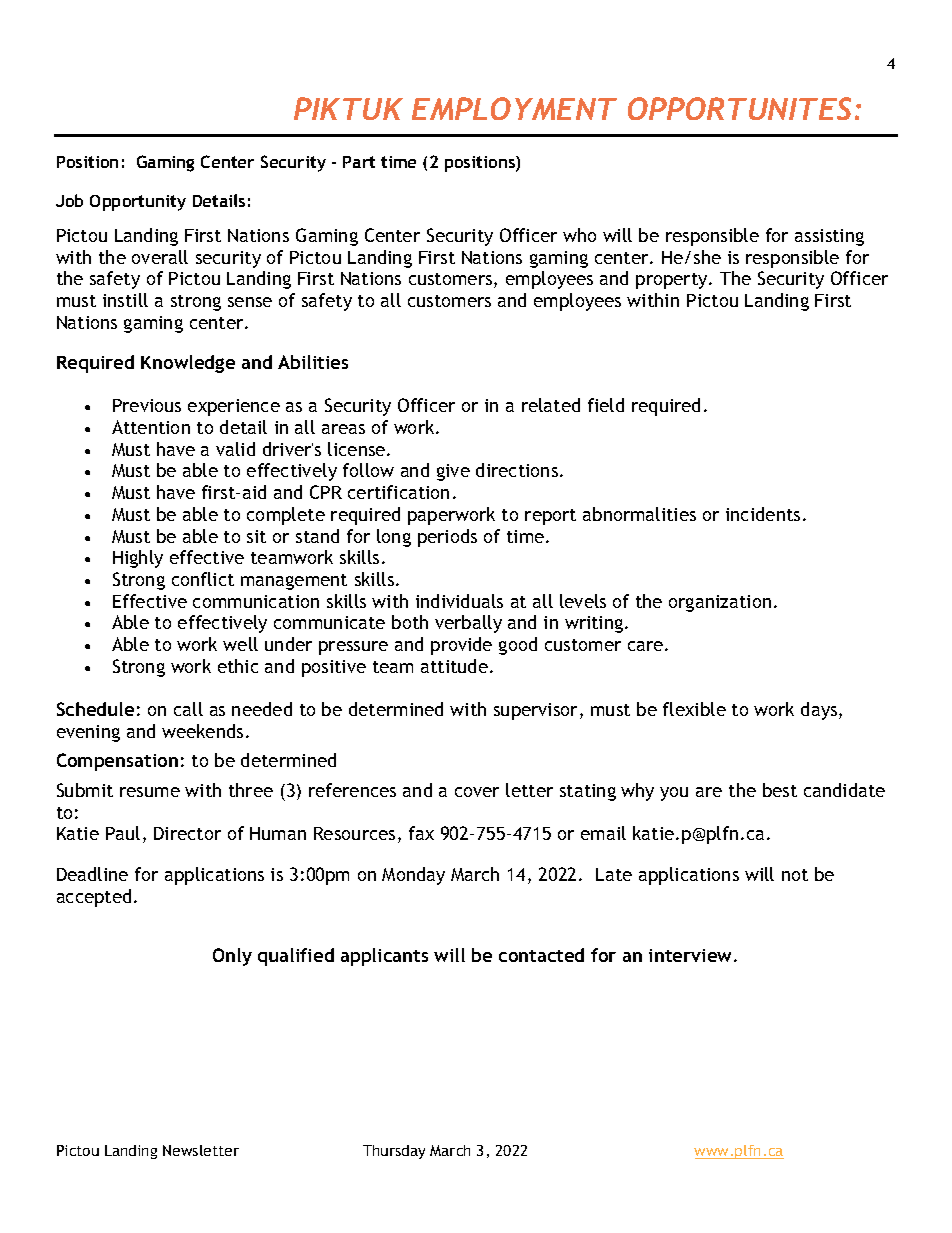  What do you see at coordinates (240, 644) in the page?
I see `well` at bounding box center [240, 644].
